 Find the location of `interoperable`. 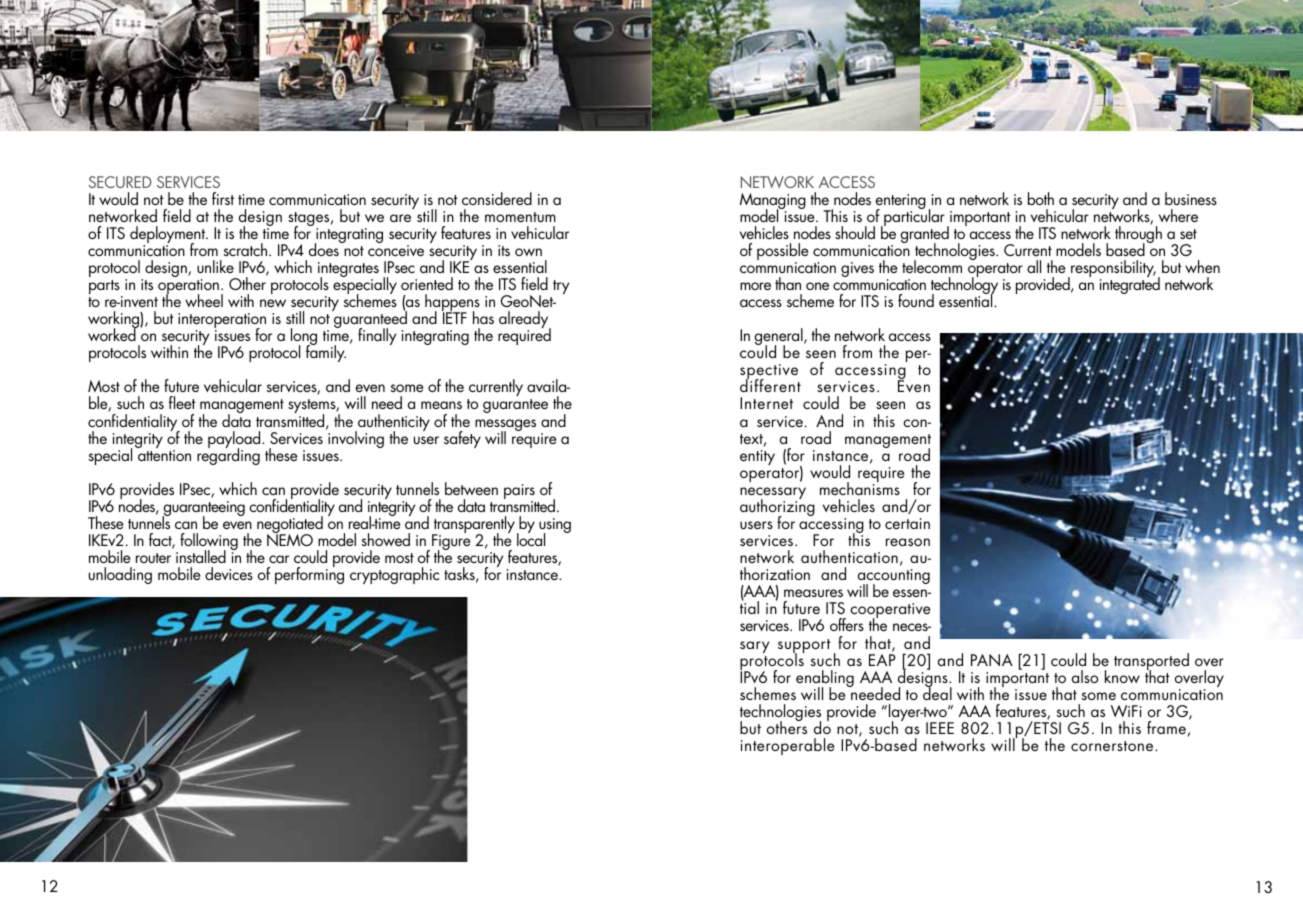

interoperable is located at coordinates (787, 746).
